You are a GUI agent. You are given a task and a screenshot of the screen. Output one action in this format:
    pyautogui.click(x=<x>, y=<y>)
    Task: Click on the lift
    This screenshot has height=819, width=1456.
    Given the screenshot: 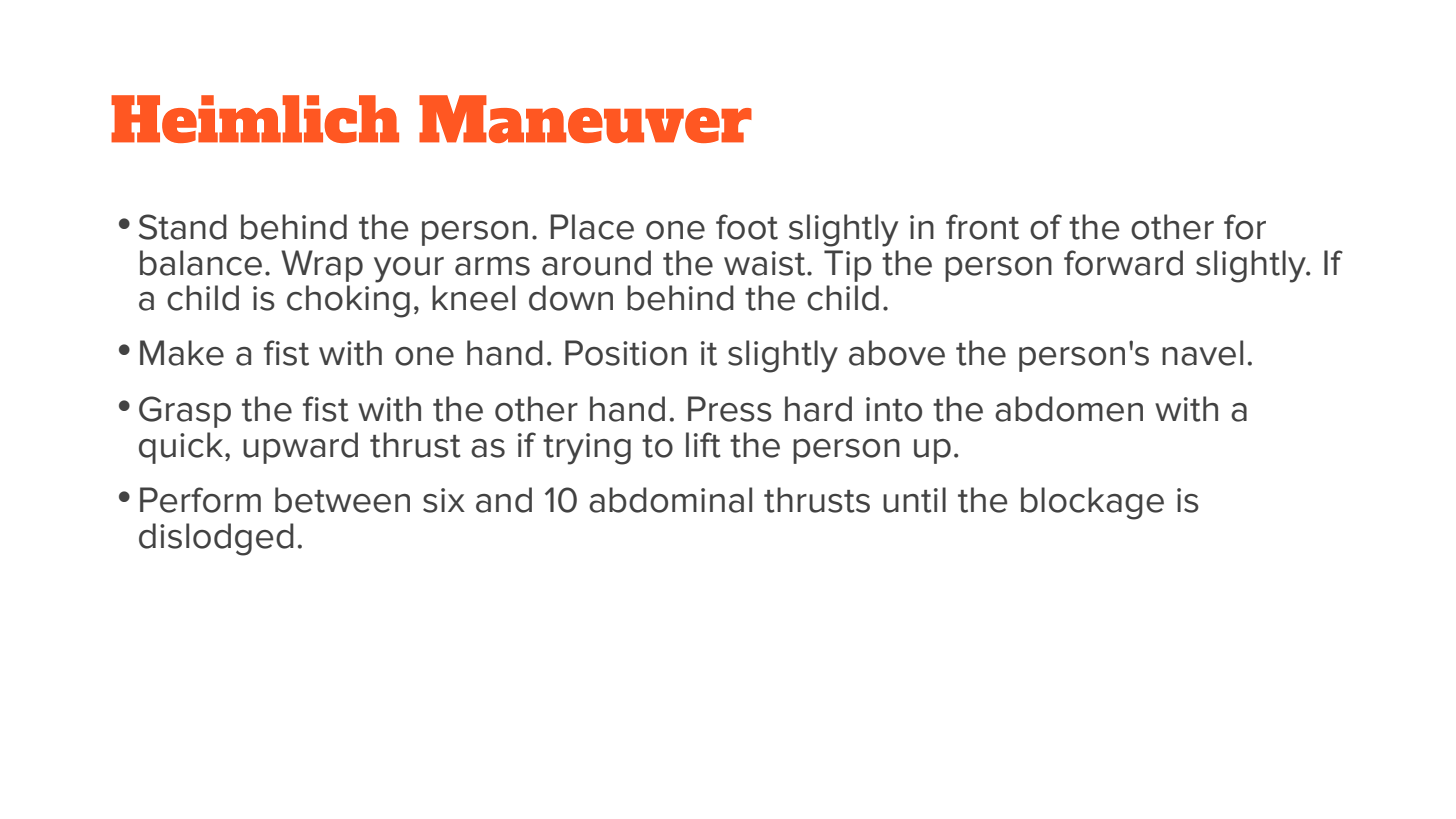 What is the action you would take?
    pyautogui.click(x=703, y=445)
